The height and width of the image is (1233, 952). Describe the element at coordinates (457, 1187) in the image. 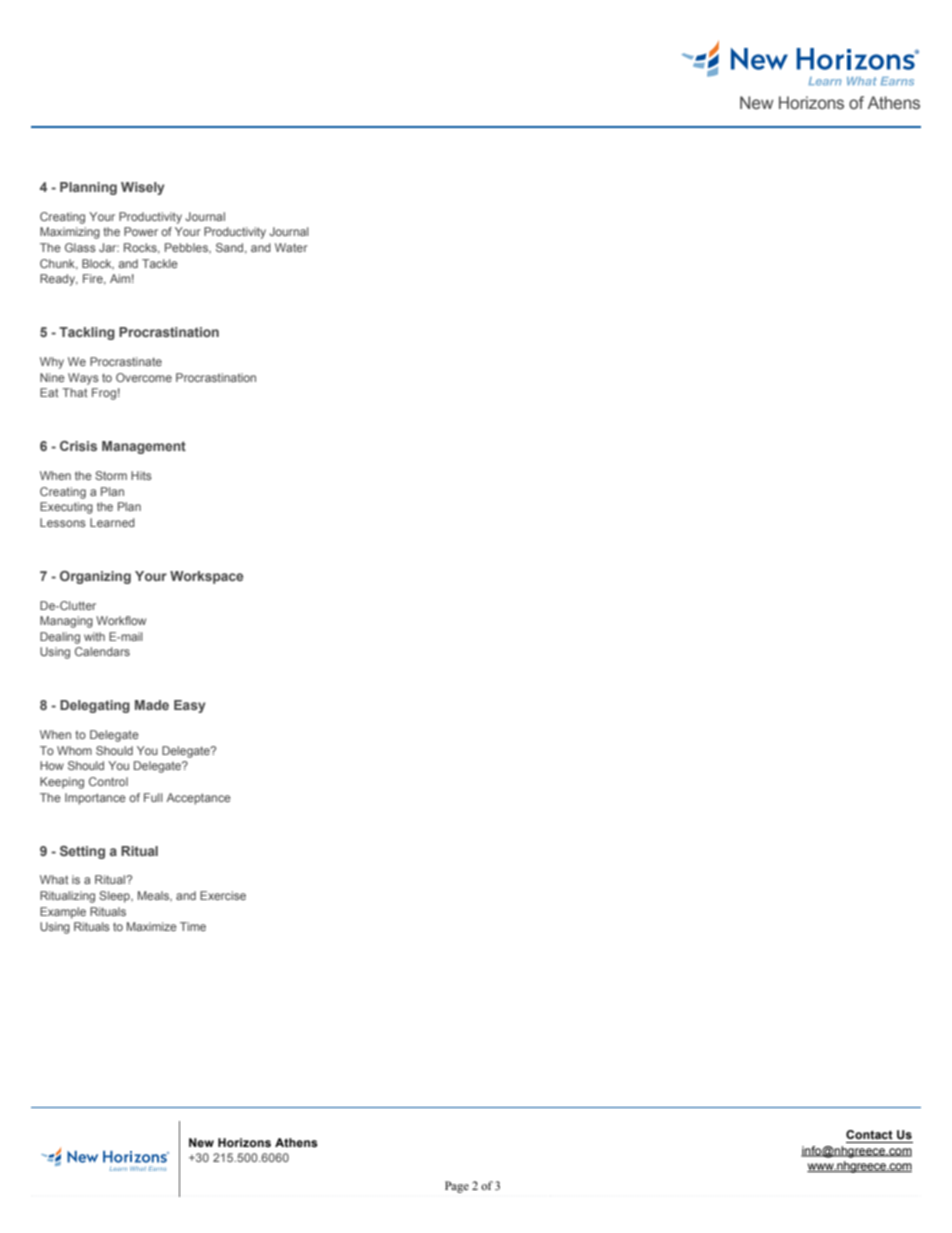

I see `Page` at that location.
